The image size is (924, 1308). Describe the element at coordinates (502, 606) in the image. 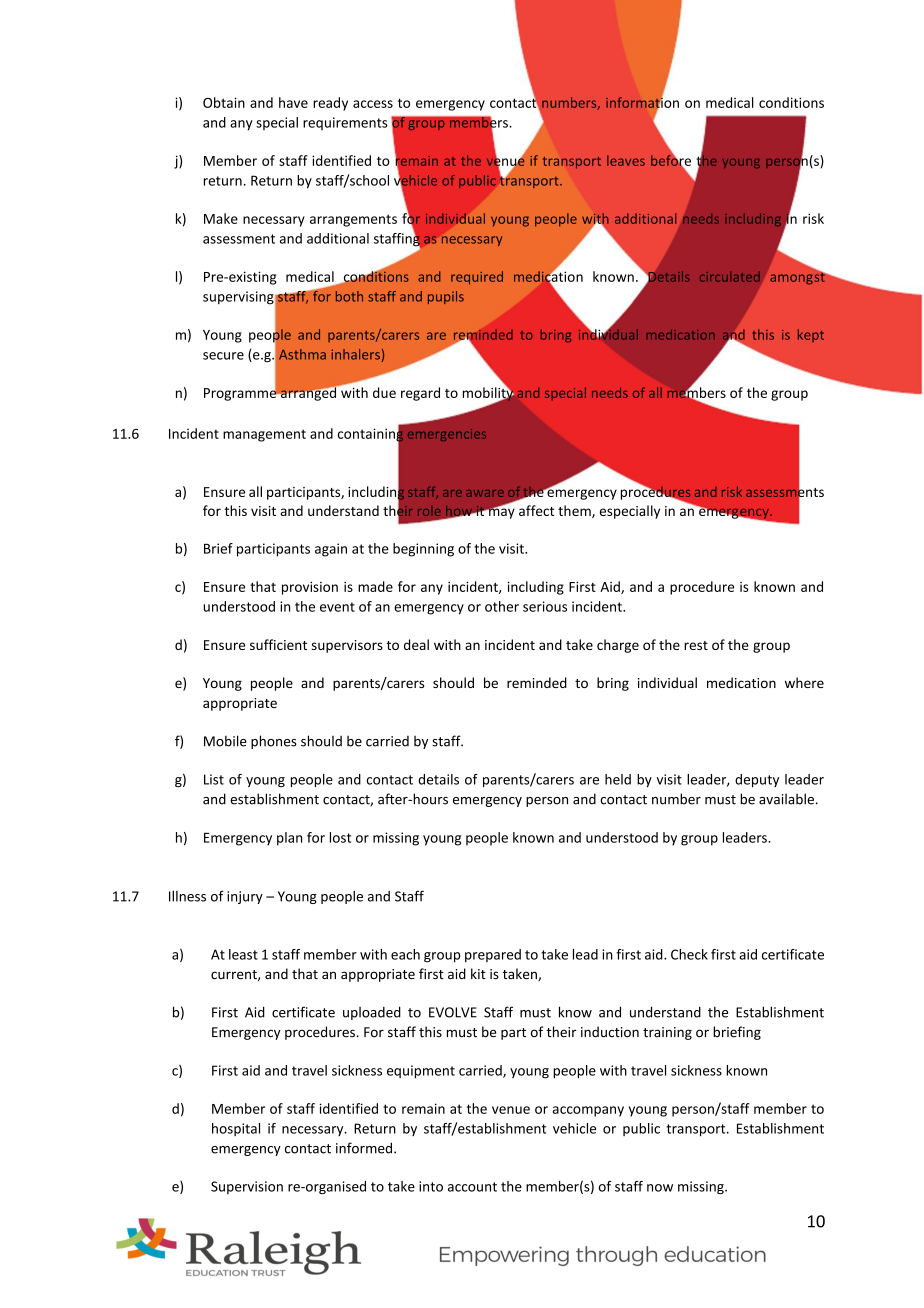

I see `other` at that location.
